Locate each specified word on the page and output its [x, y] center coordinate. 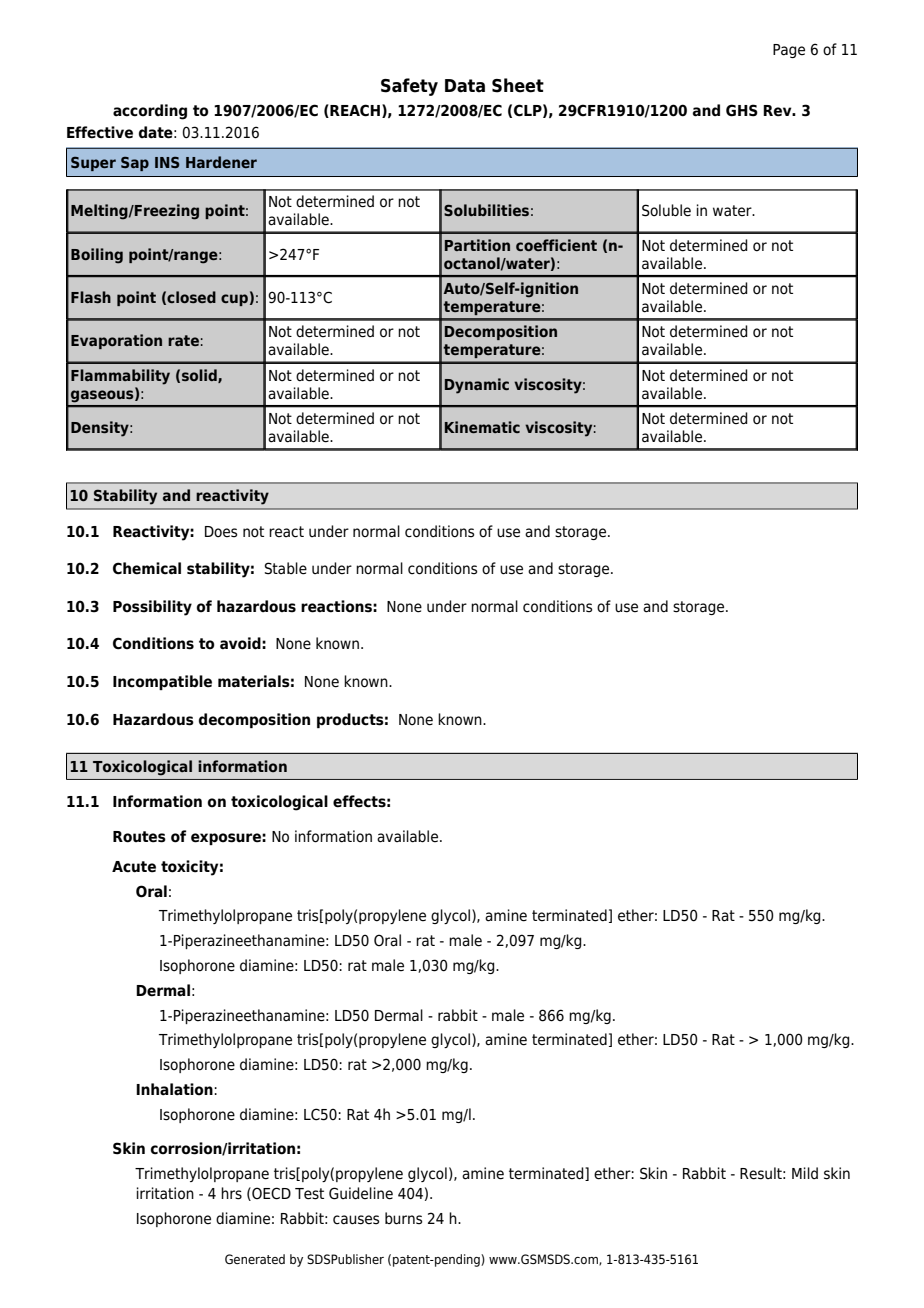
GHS [742, 110]
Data [465, 86]
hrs [231, 1193]
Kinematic [482, 427]
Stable [286, 568]
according [150, 112]
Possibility [152, 608]
